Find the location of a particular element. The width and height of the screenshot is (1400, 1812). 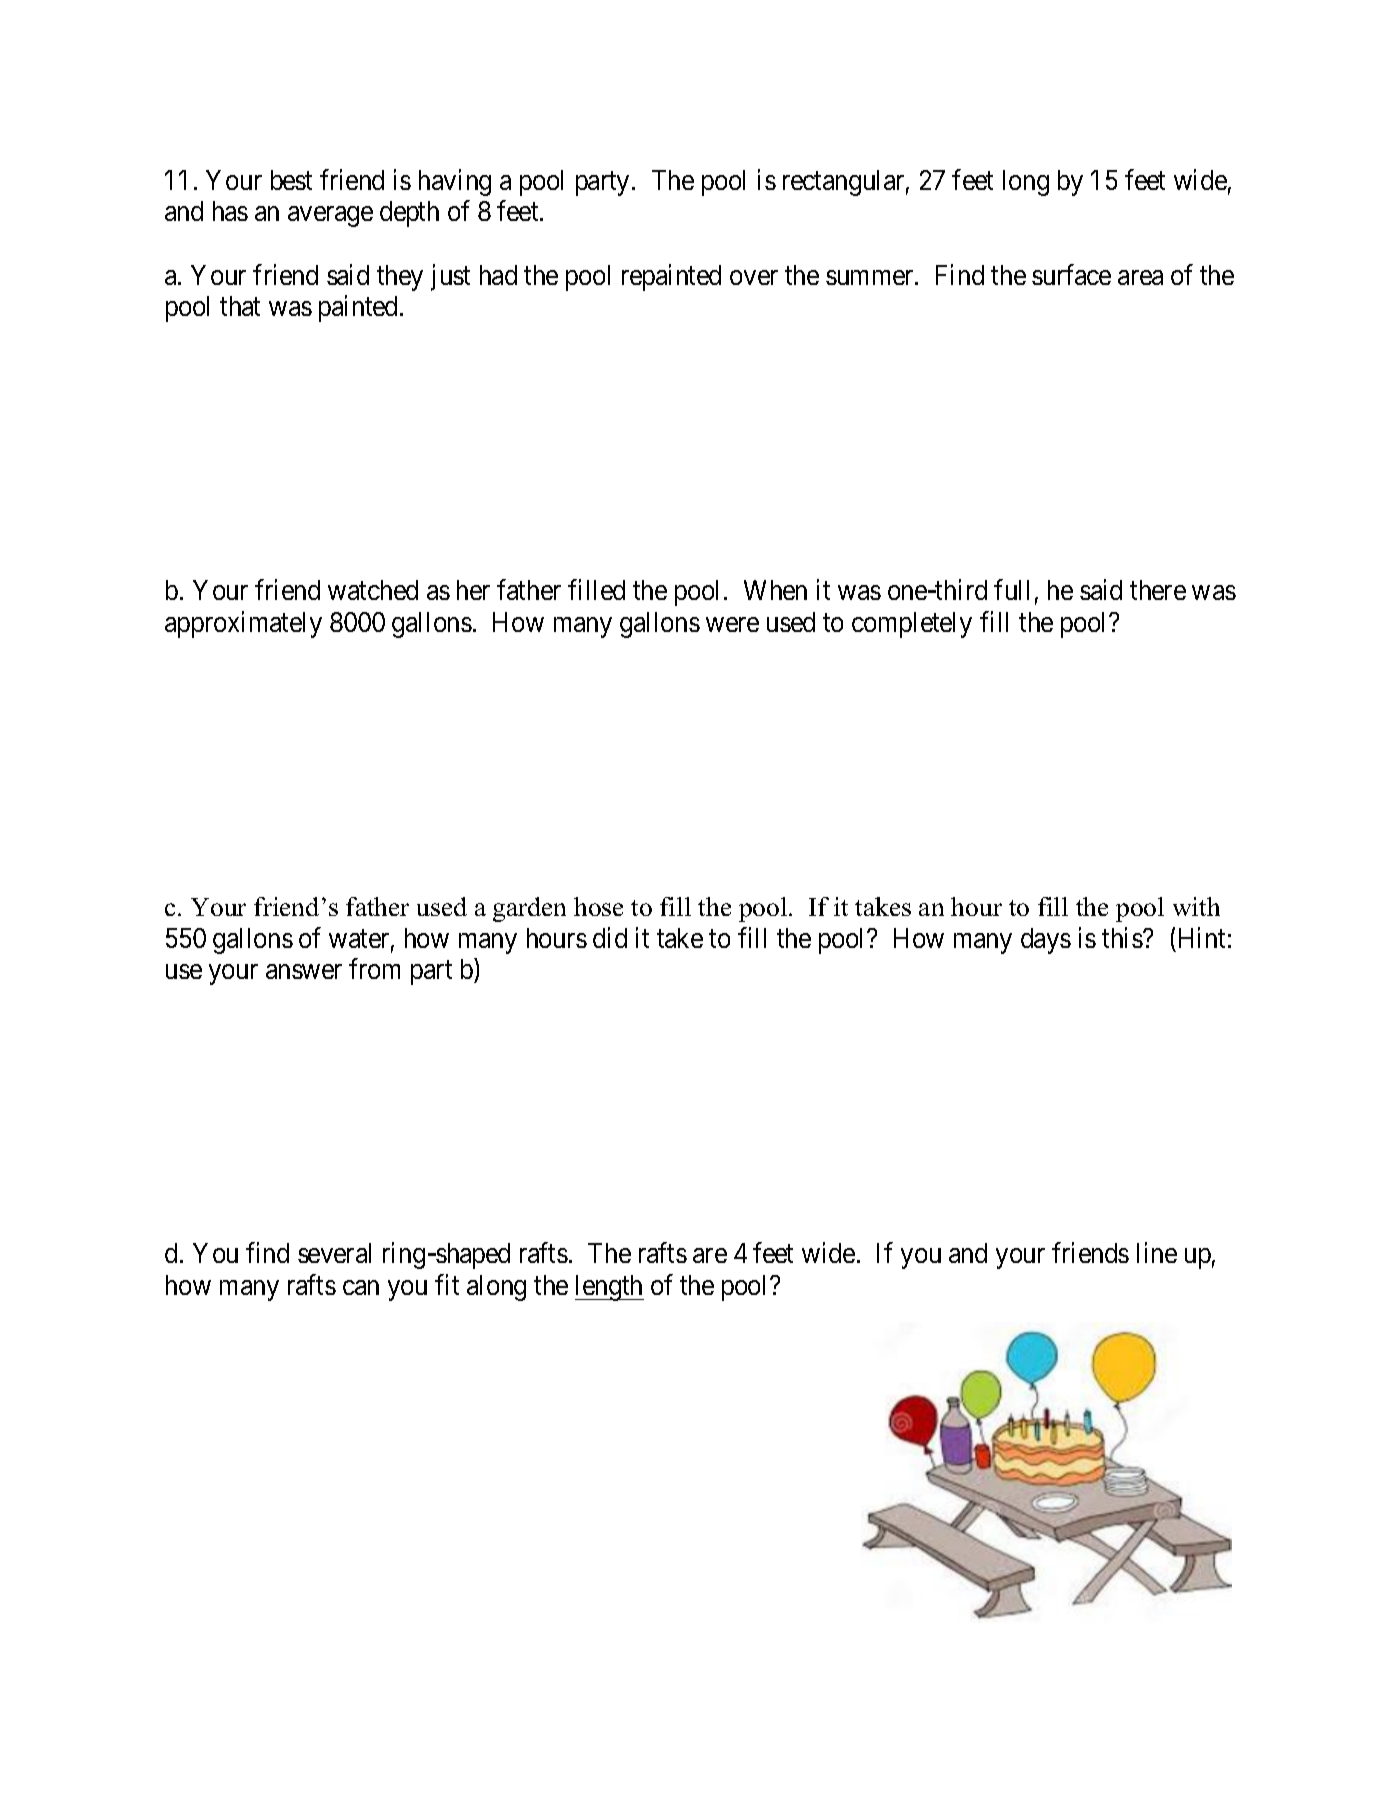

several is located at coordinates (334, 1253).
